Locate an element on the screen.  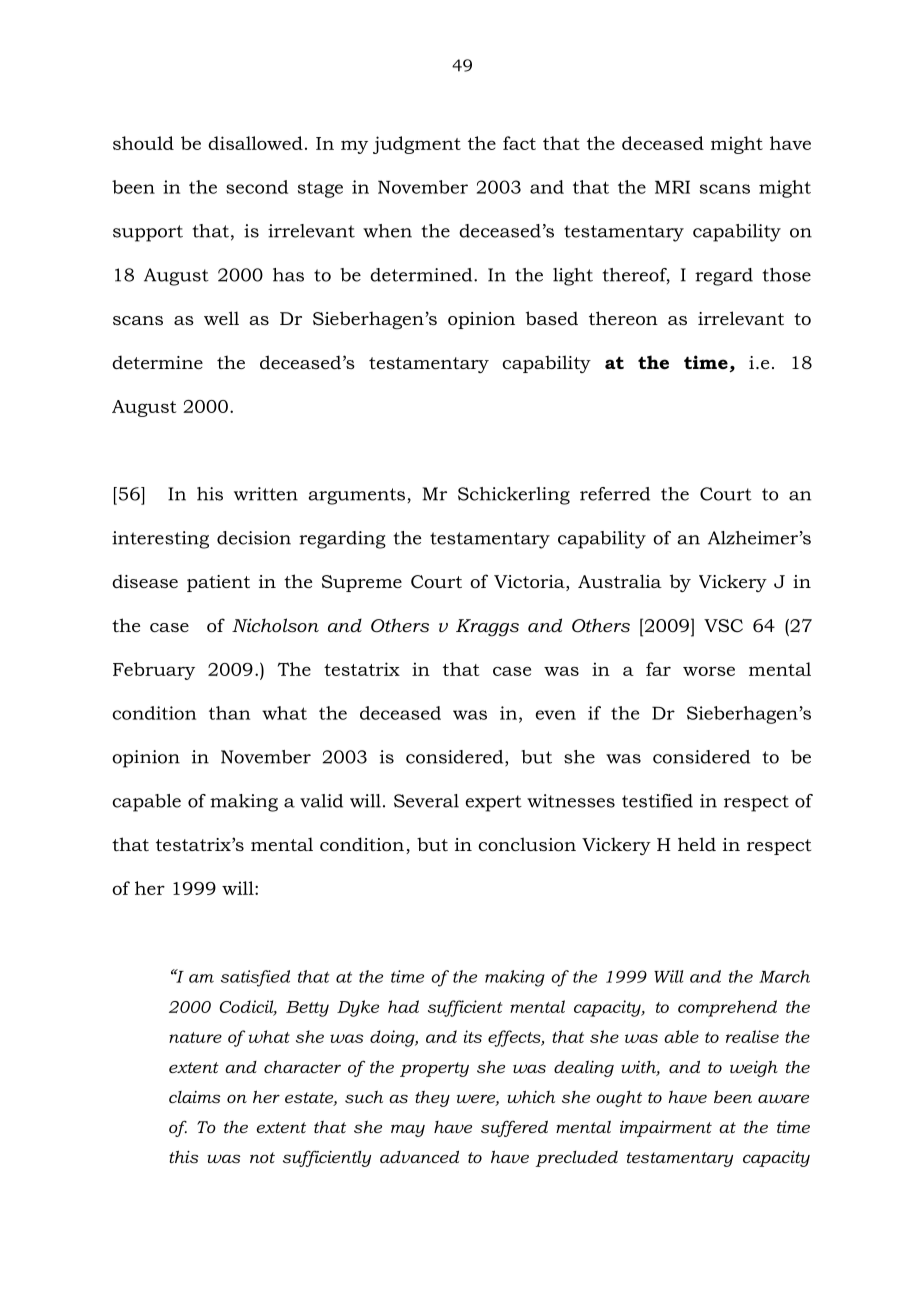
second is located at coordinates (257, 187).
